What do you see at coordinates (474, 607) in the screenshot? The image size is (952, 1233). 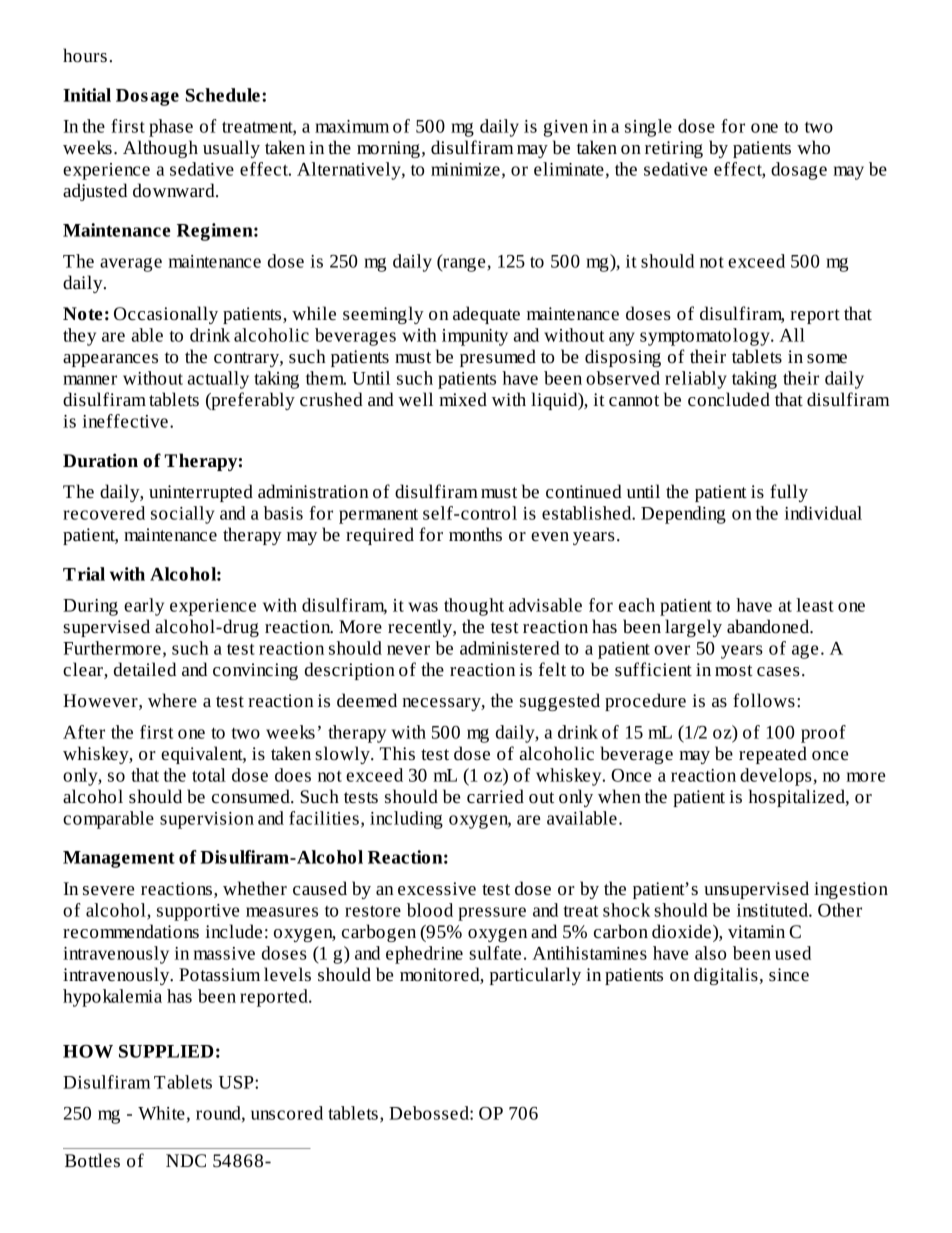 I see `thought` at bounding box center [474, 607].
